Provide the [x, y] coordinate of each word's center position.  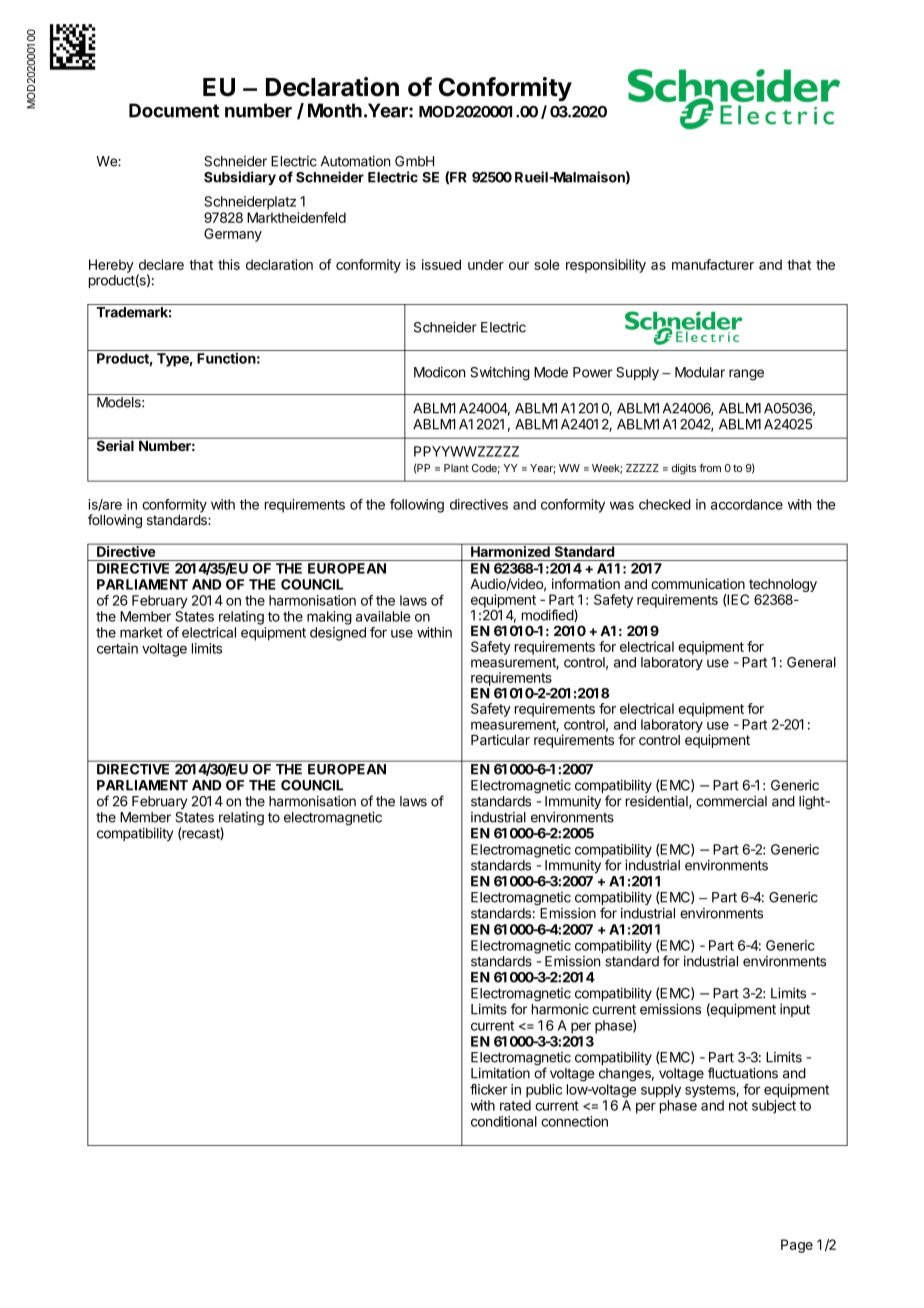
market [141, 632]
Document [174, 110]
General [811, 662]
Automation [355, 161]
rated [515, 1105]
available [383, 616]
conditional [504, 1121]
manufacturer [713, 264]
